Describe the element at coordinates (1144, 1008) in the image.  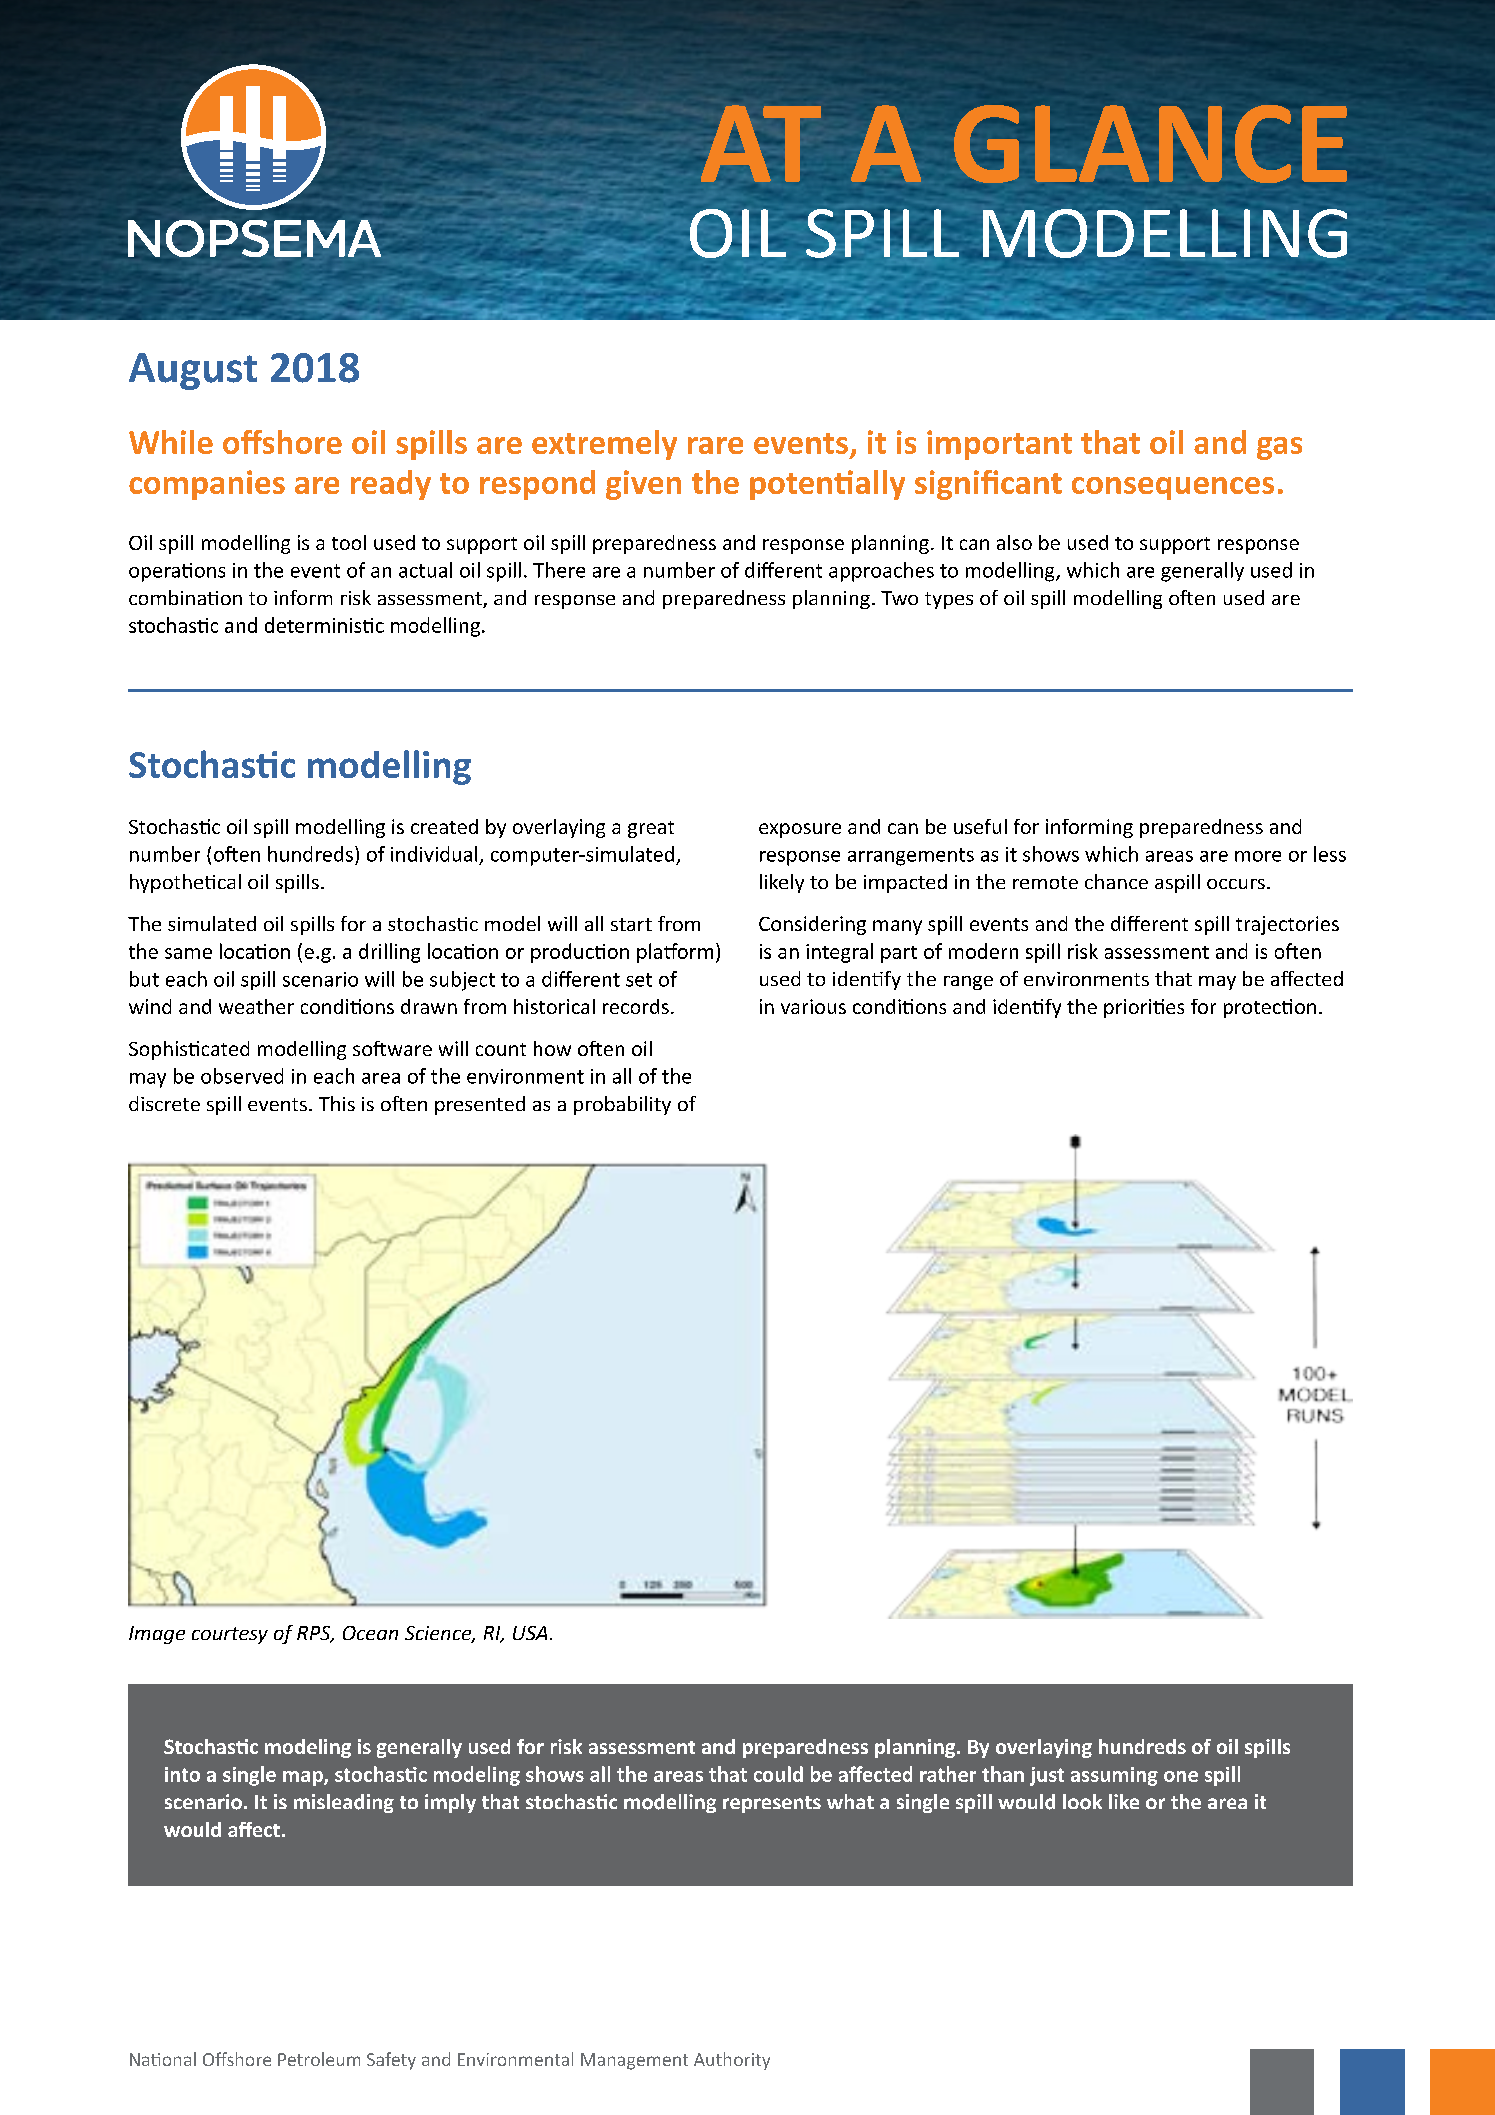
I see `priorities` at that location.
